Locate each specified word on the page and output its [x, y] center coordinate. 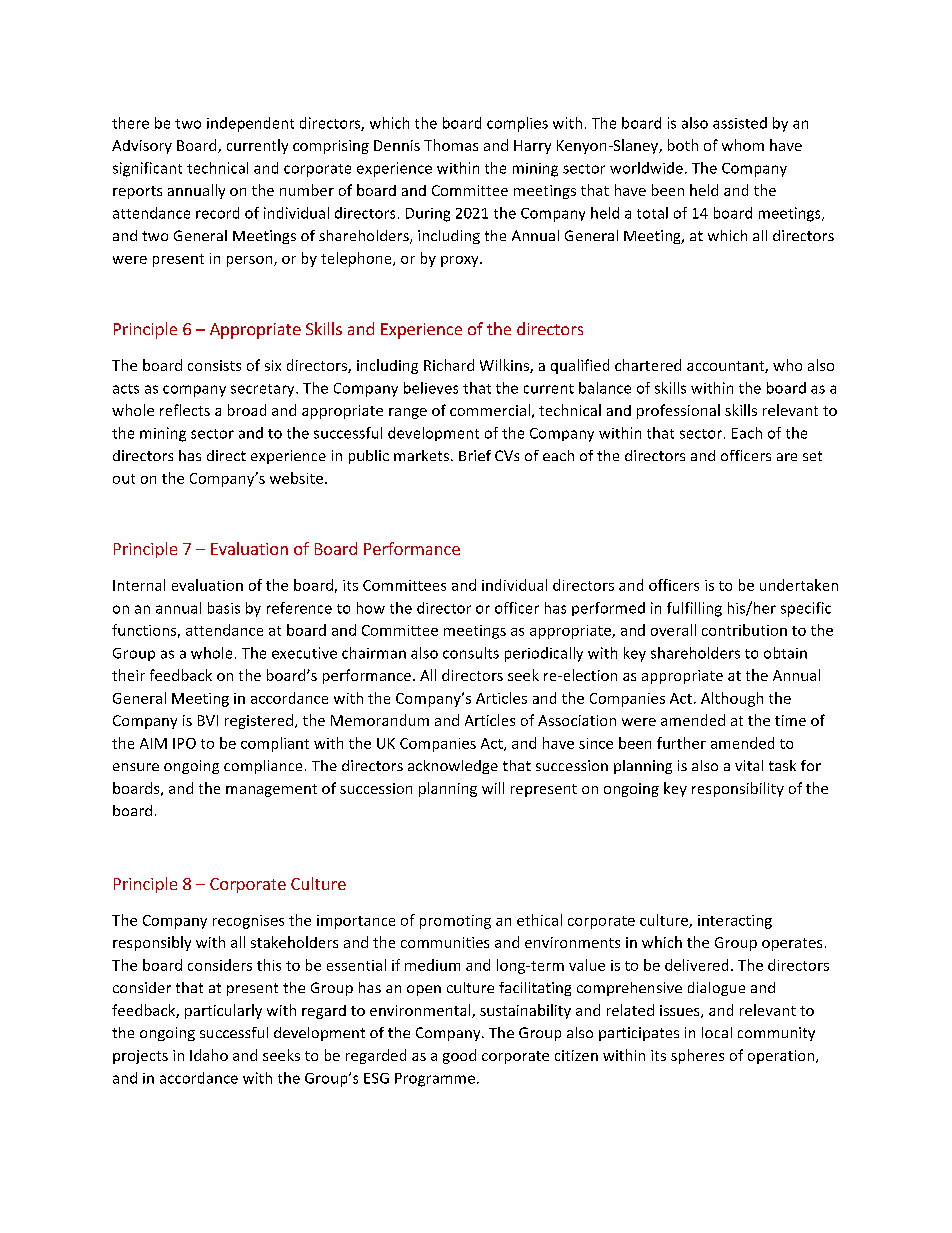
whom [743, 145]
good [459, 1056]
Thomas [451, 145]
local [717, 1032]
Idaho [209, 1055]
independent [250, 124]
